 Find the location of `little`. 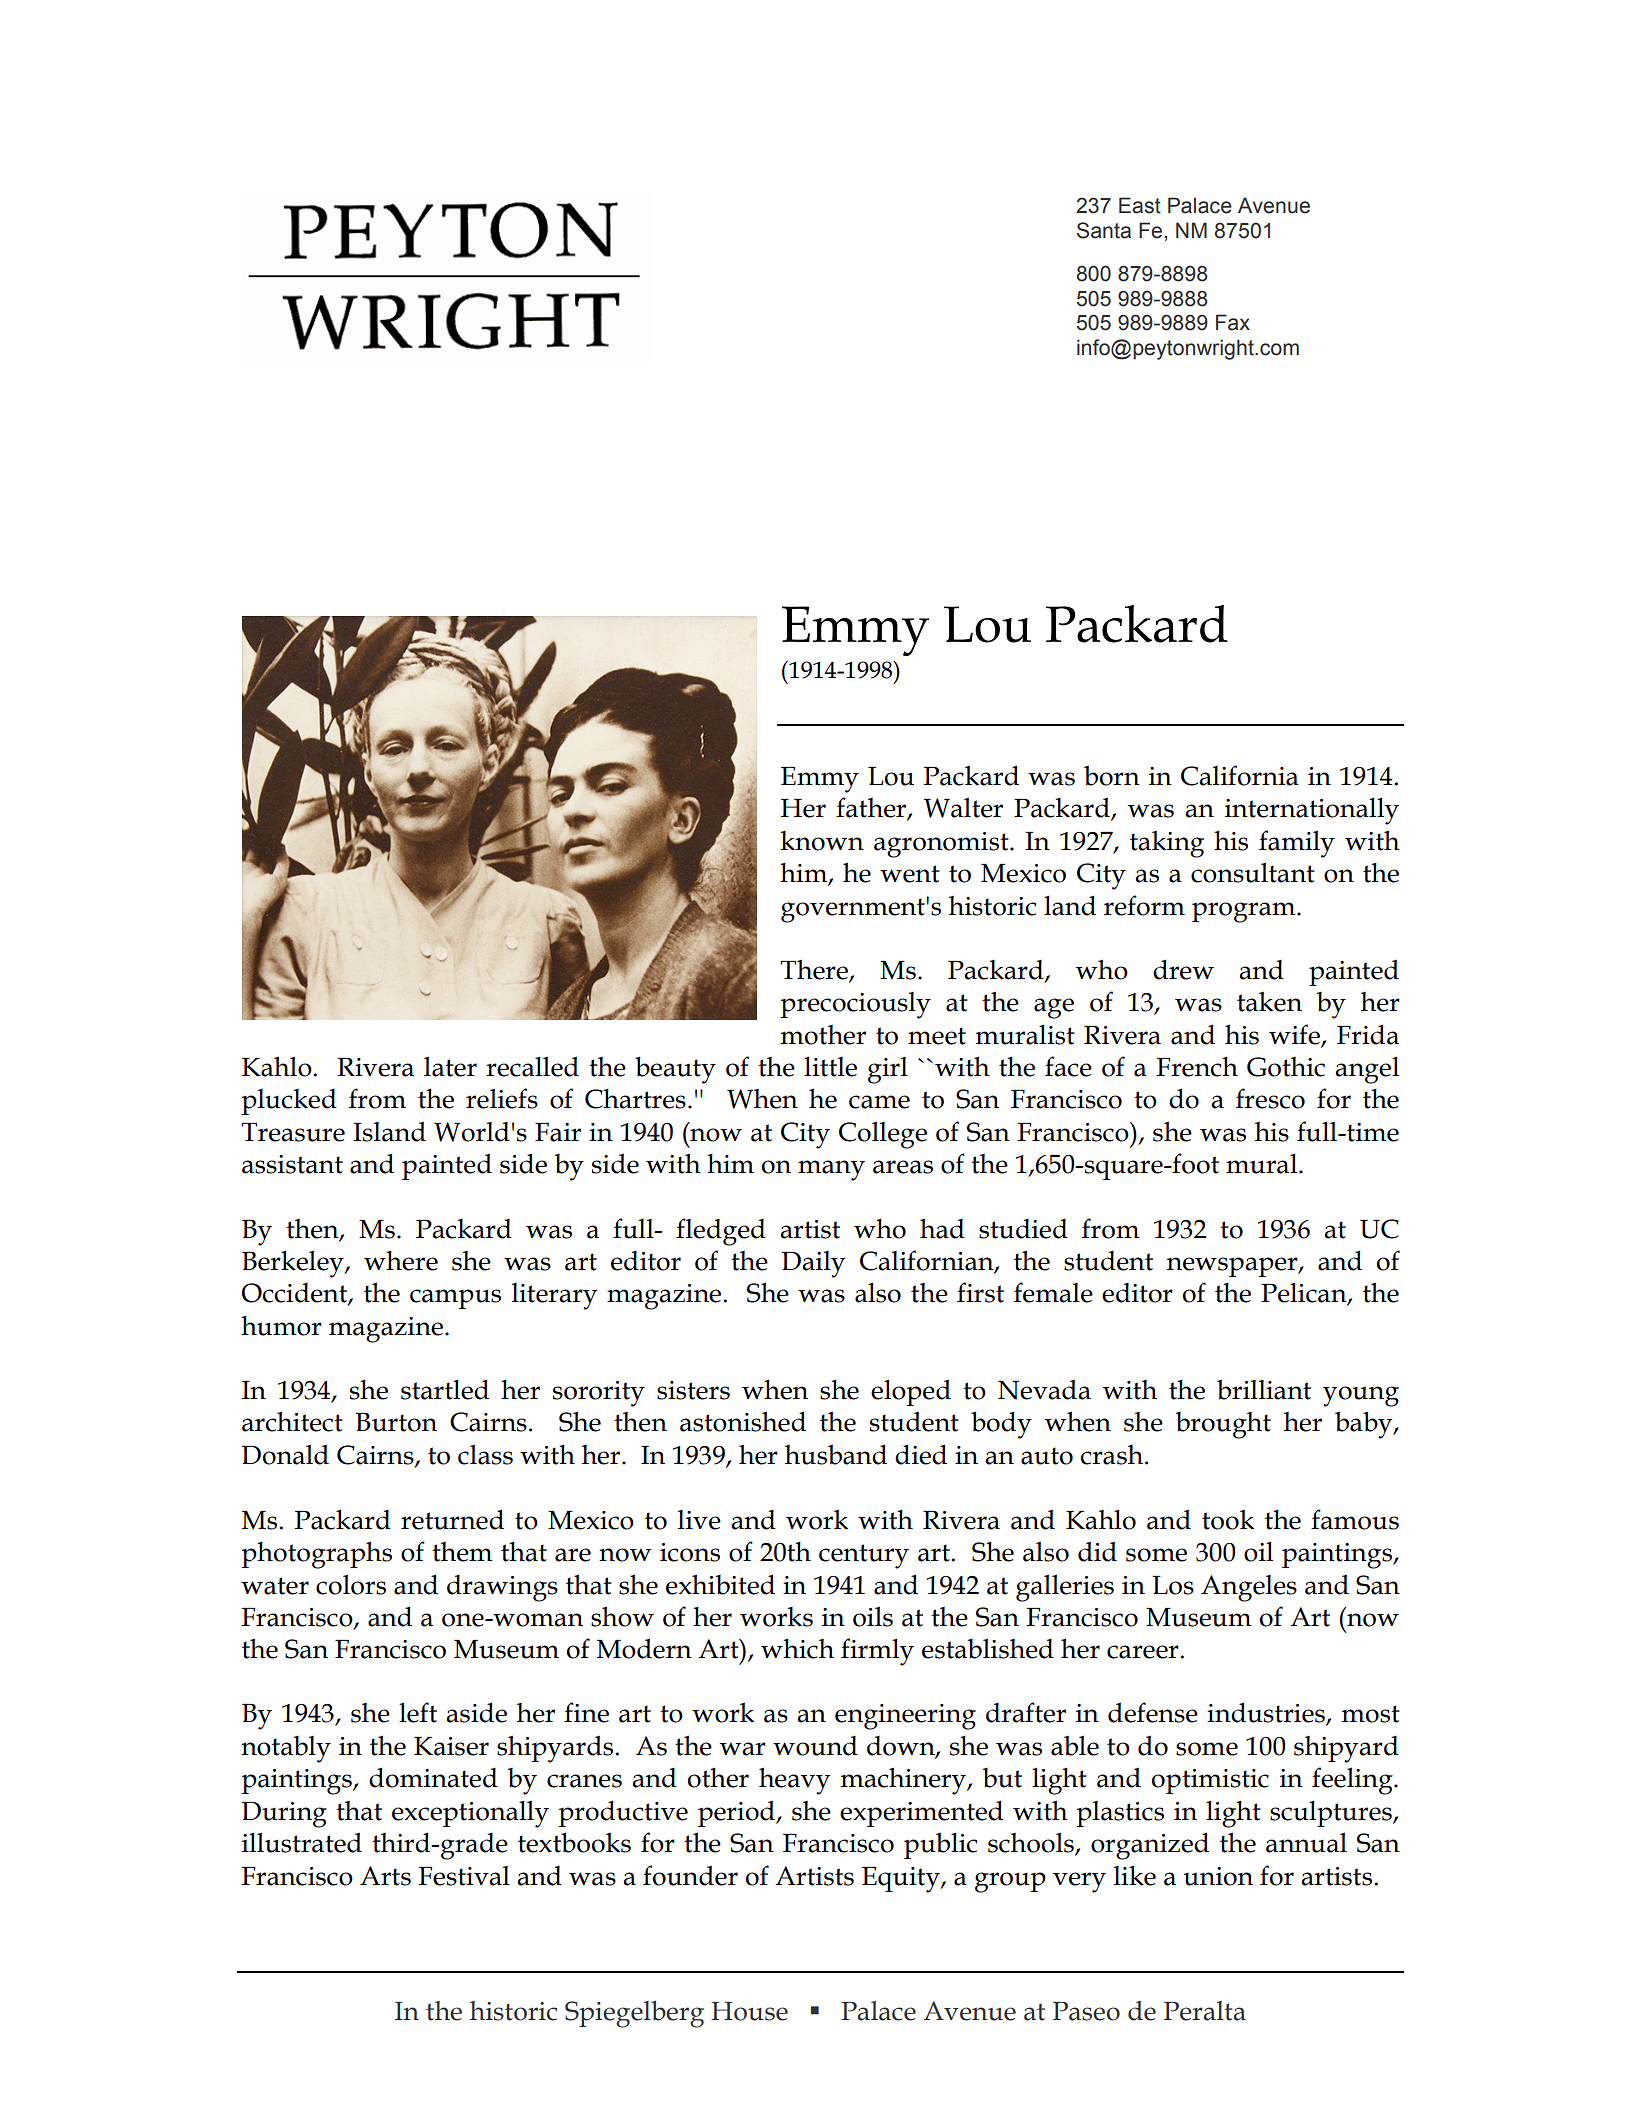

little is located at coordinates (830, 1067).
